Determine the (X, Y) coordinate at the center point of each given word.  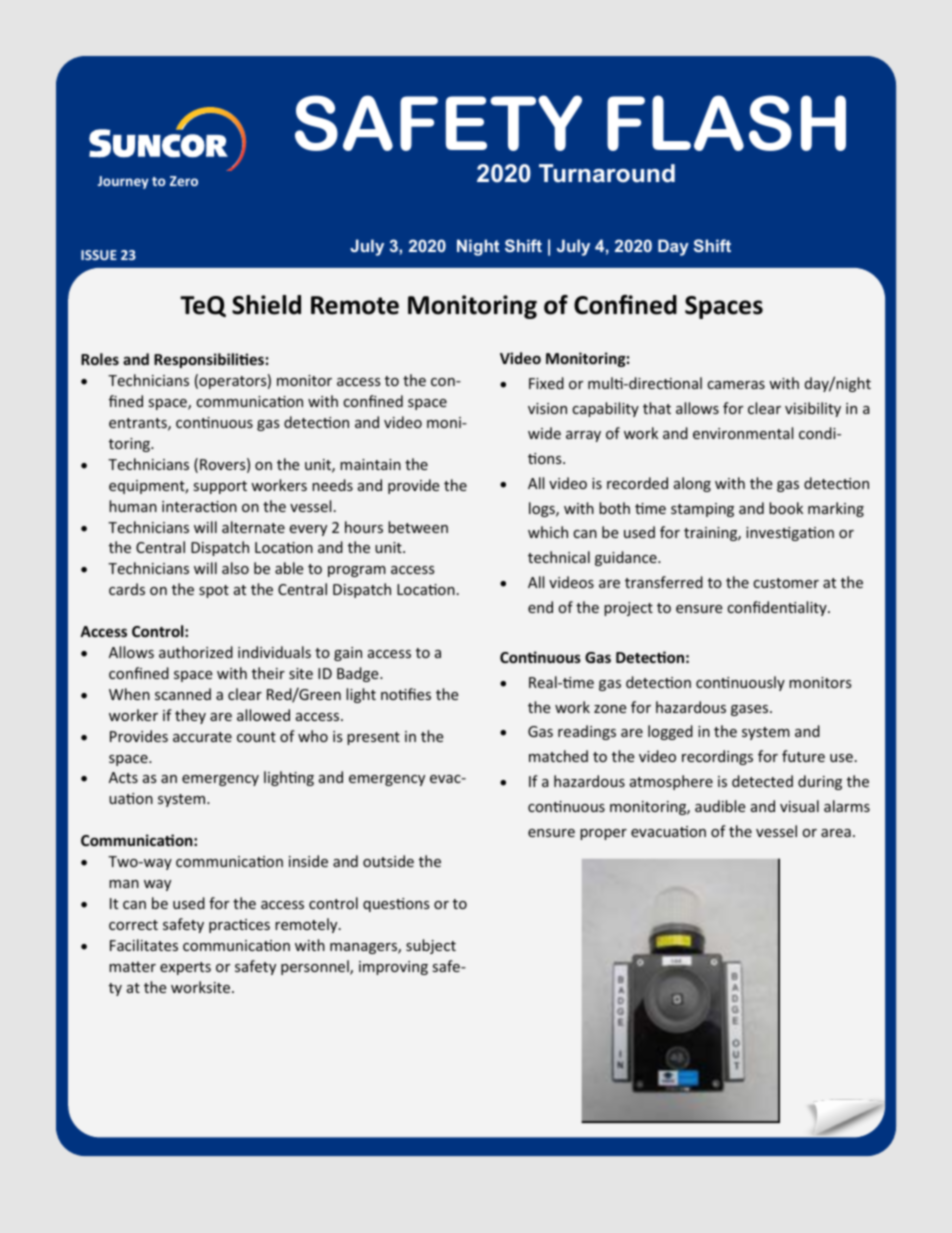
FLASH (726, 123)
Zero (184, 181)
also (235, 568)
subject (431, 946)
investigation (790, 534)
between (418, 527)
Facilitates (144, 945)
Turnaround (607, 173)
